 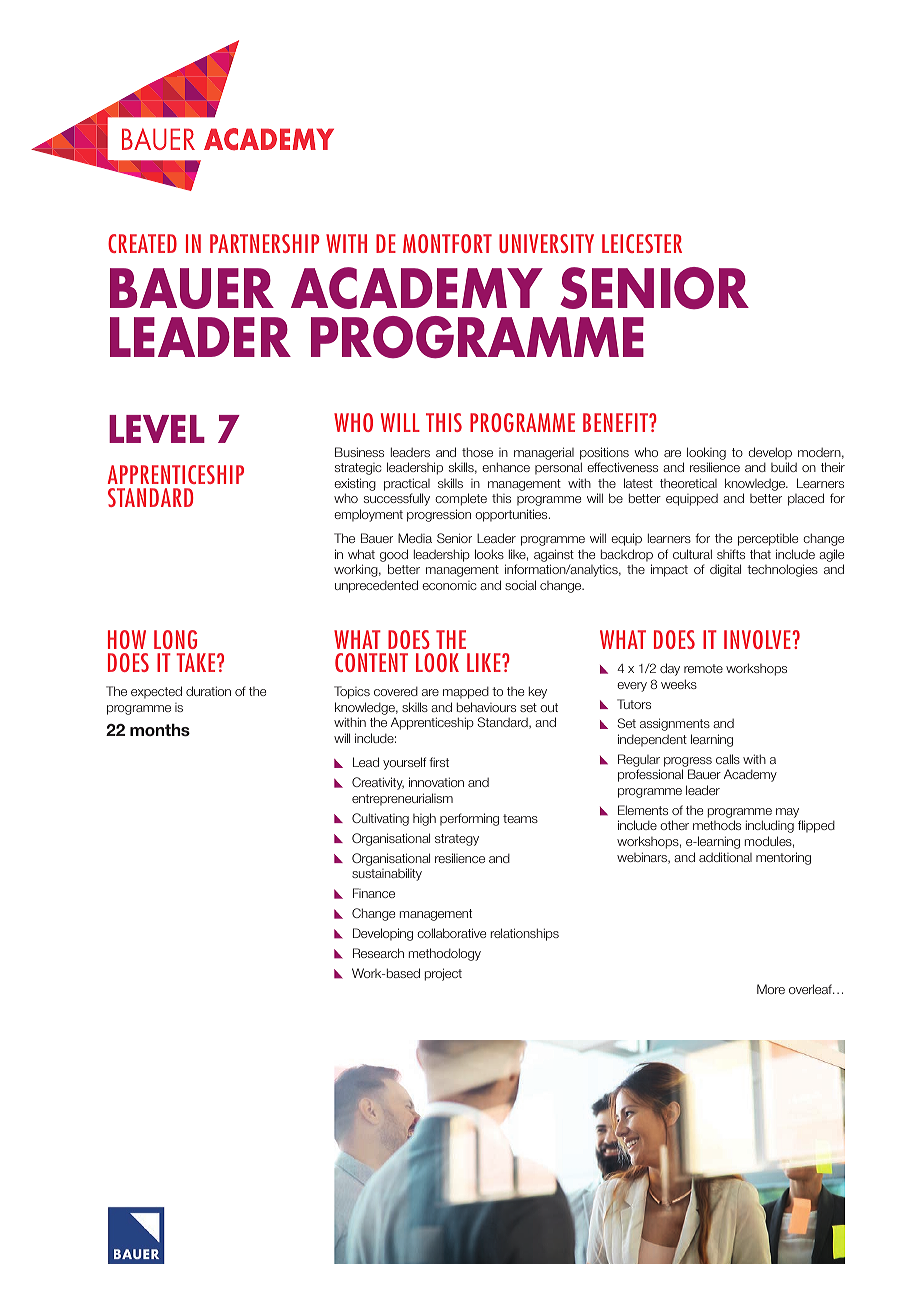 I want to click on LEICESTER, so click(x=642, y=243).
